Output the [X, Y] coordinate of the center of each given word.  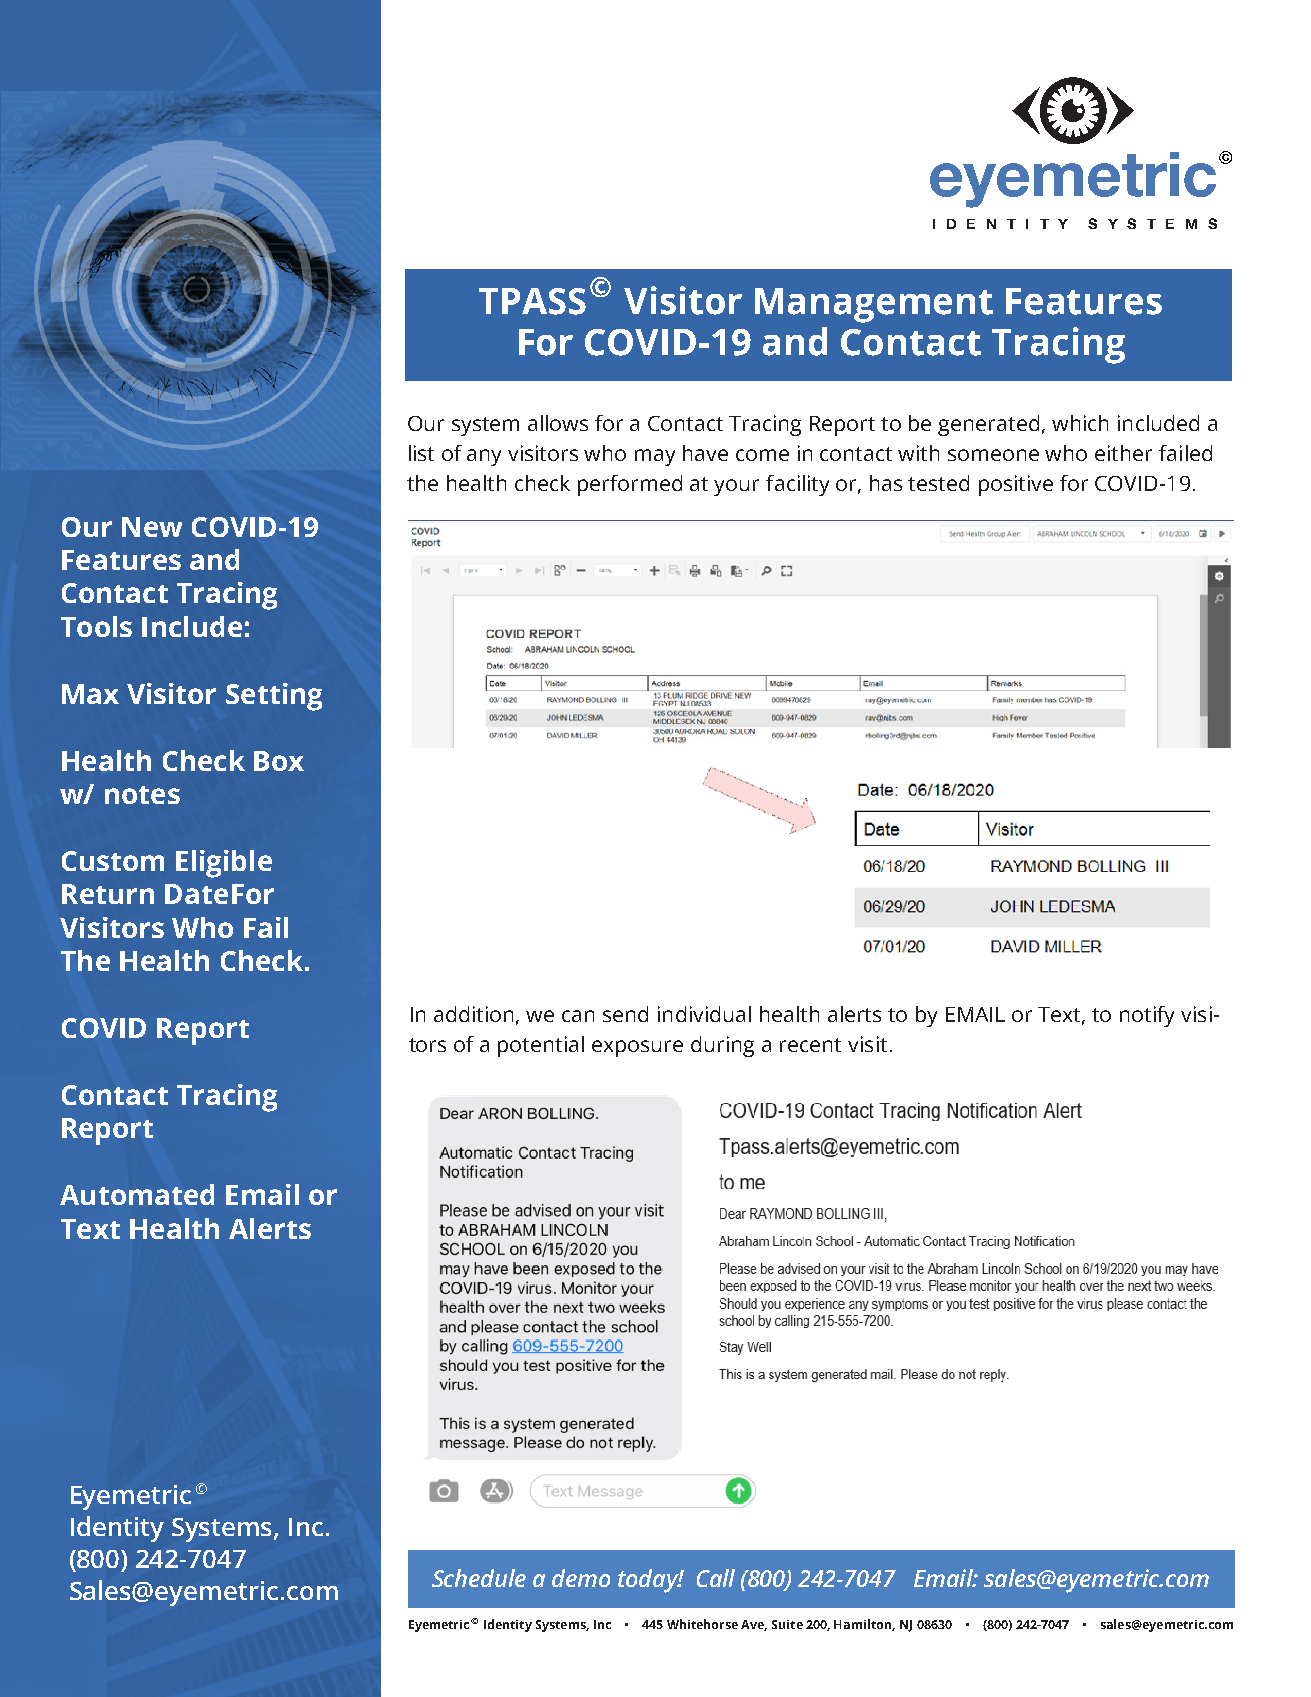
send [625, 1014]
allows [558, 423]
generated [988, 425]
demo [581, 1578]
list [421, 453]
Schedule [479, 1578]
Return [108, 894]
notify [1147, 1016]
